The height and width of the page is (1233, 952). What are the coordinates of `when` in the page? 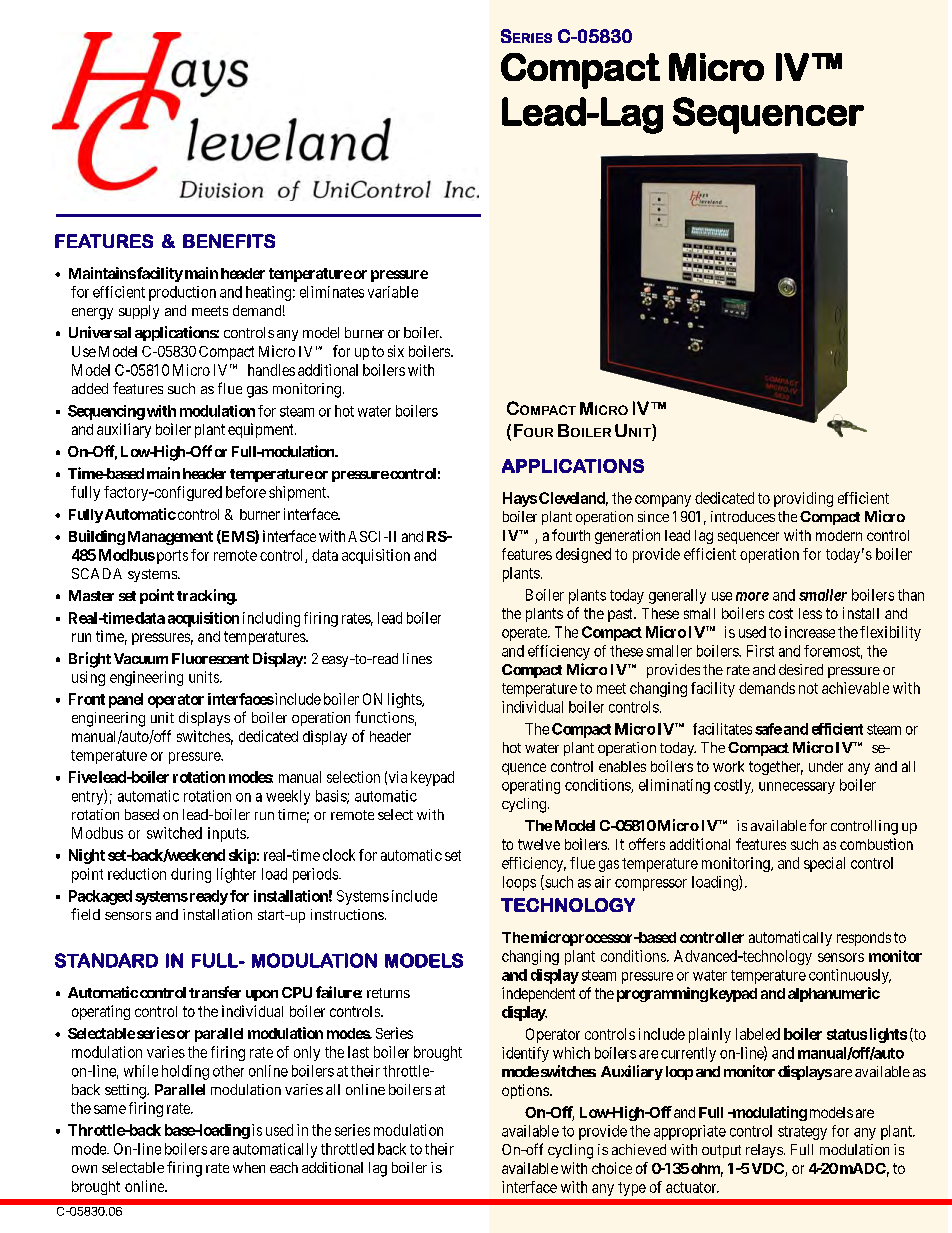 It's located at (249, 1167).
